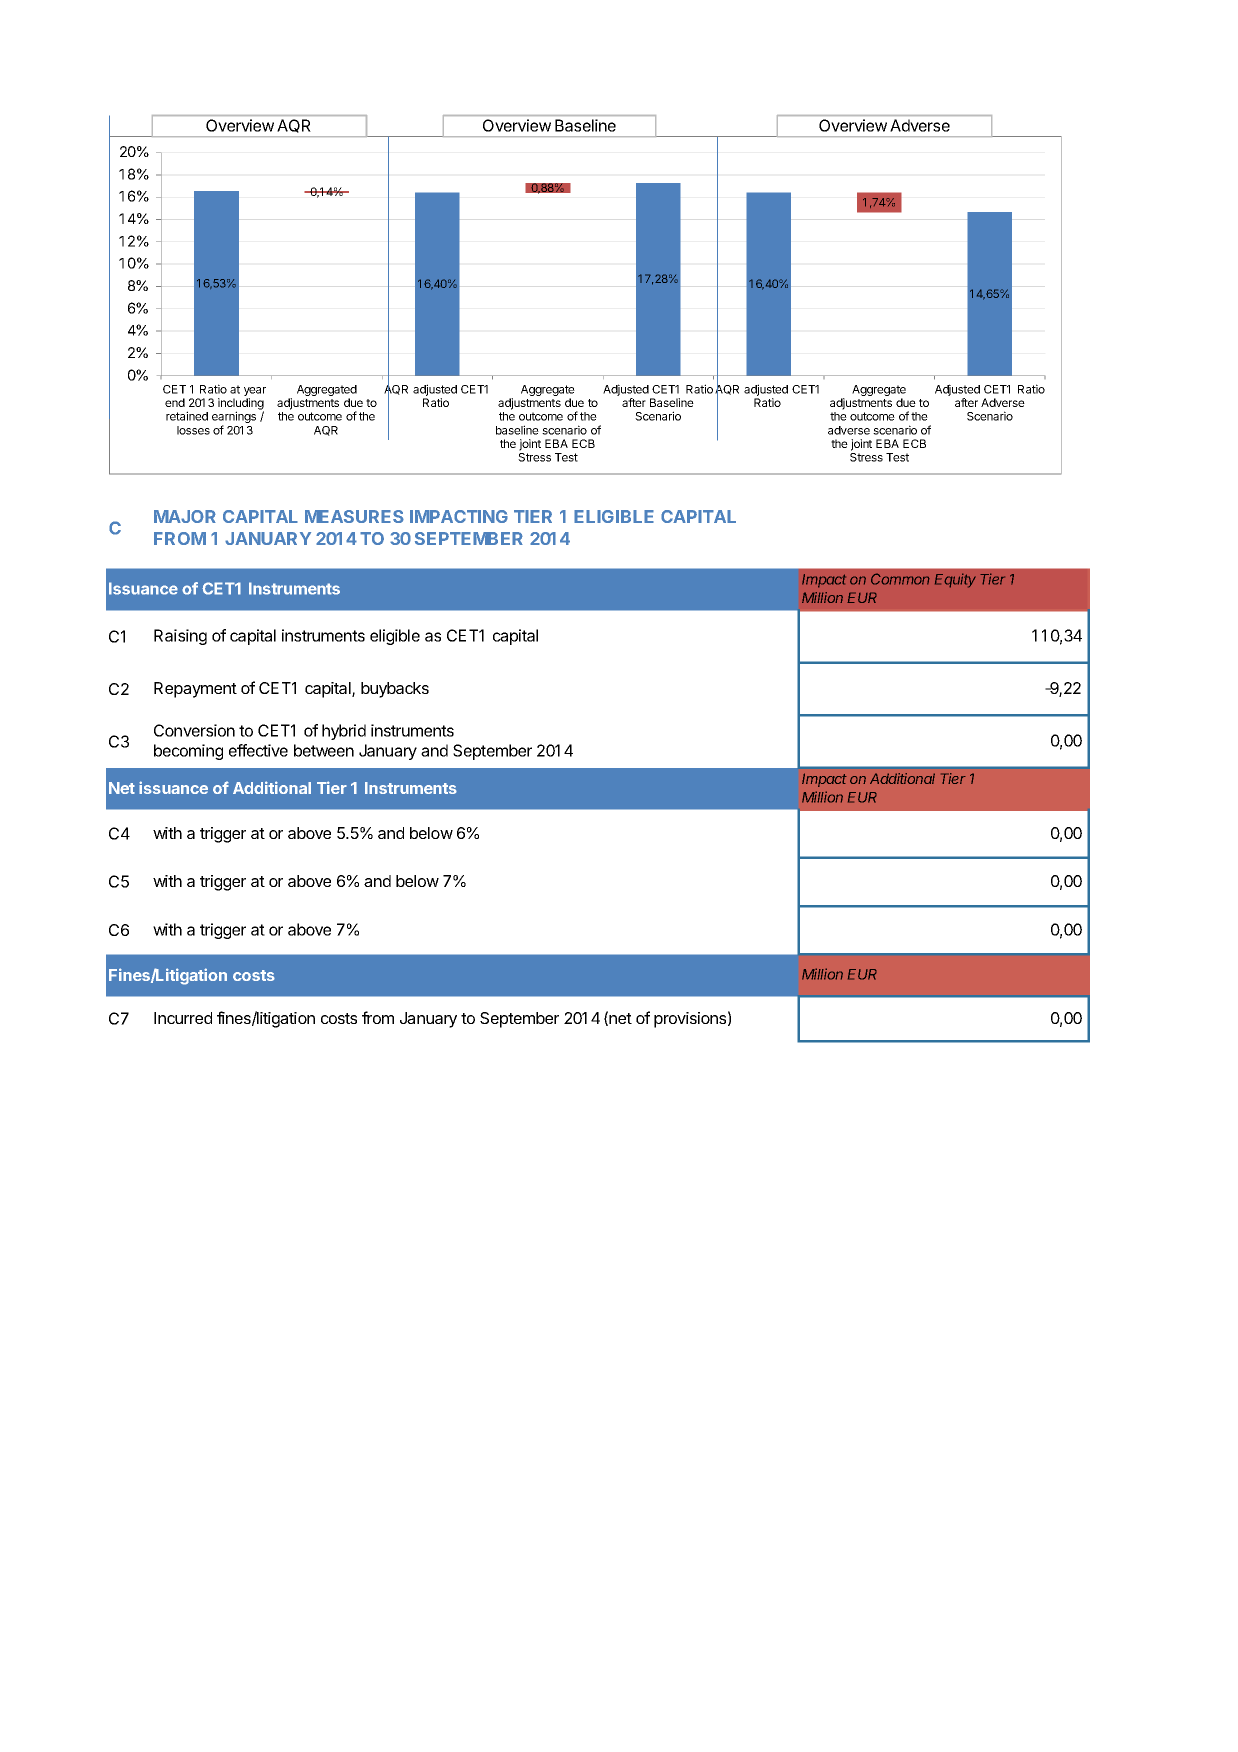 This document has width=1238, height=1752. What do you see at coordinates (241, 405) in the document?
I see `including` at bounding box center [241, 405].
